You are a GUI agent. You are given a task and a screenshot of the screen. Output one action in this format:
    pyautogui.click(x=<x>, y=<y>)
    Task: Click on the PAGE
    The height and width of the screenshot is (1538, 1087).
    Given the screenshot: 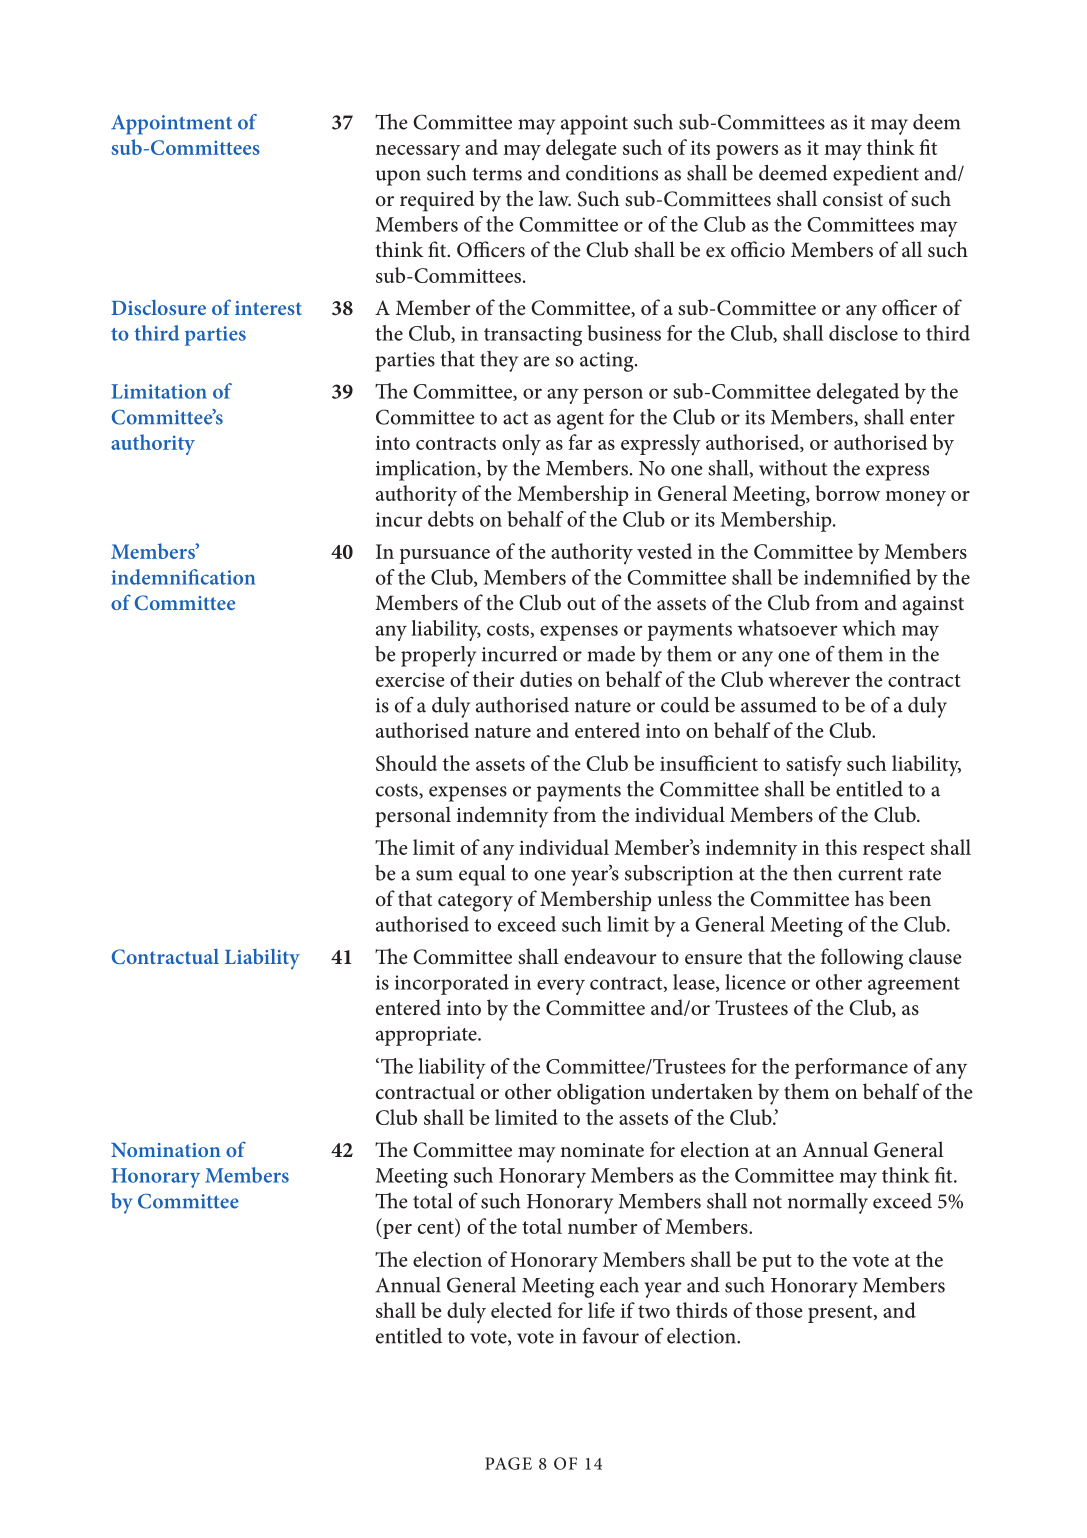 What is the action you would take?
    pyautogui.click(x=508, y=1463)
